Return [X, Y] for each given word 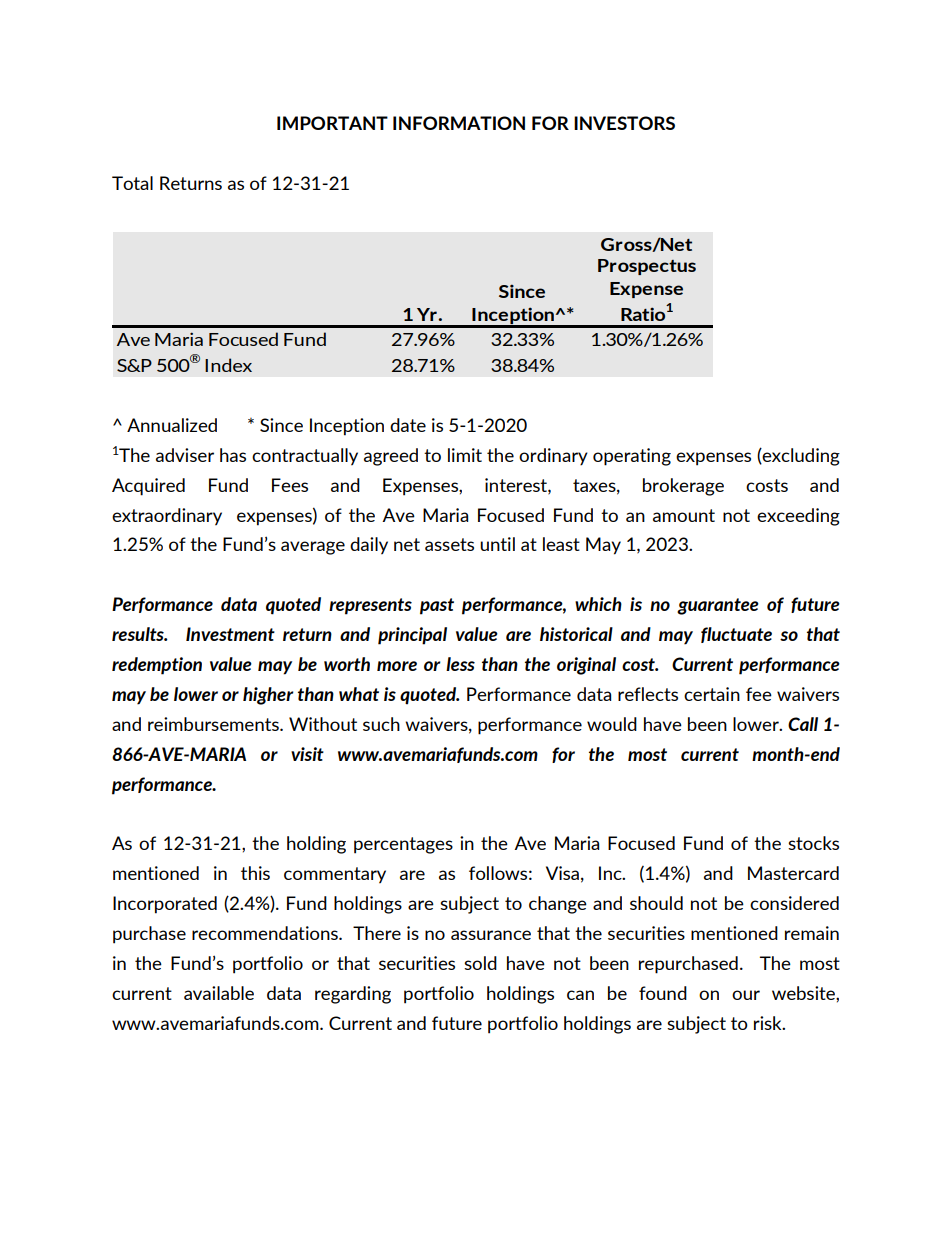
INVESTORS [624, 123]
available [219, 993]
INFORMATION [459, 123]
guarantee [718, 606]
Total [132, 183]
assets [449, 544]
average [313, 548]
